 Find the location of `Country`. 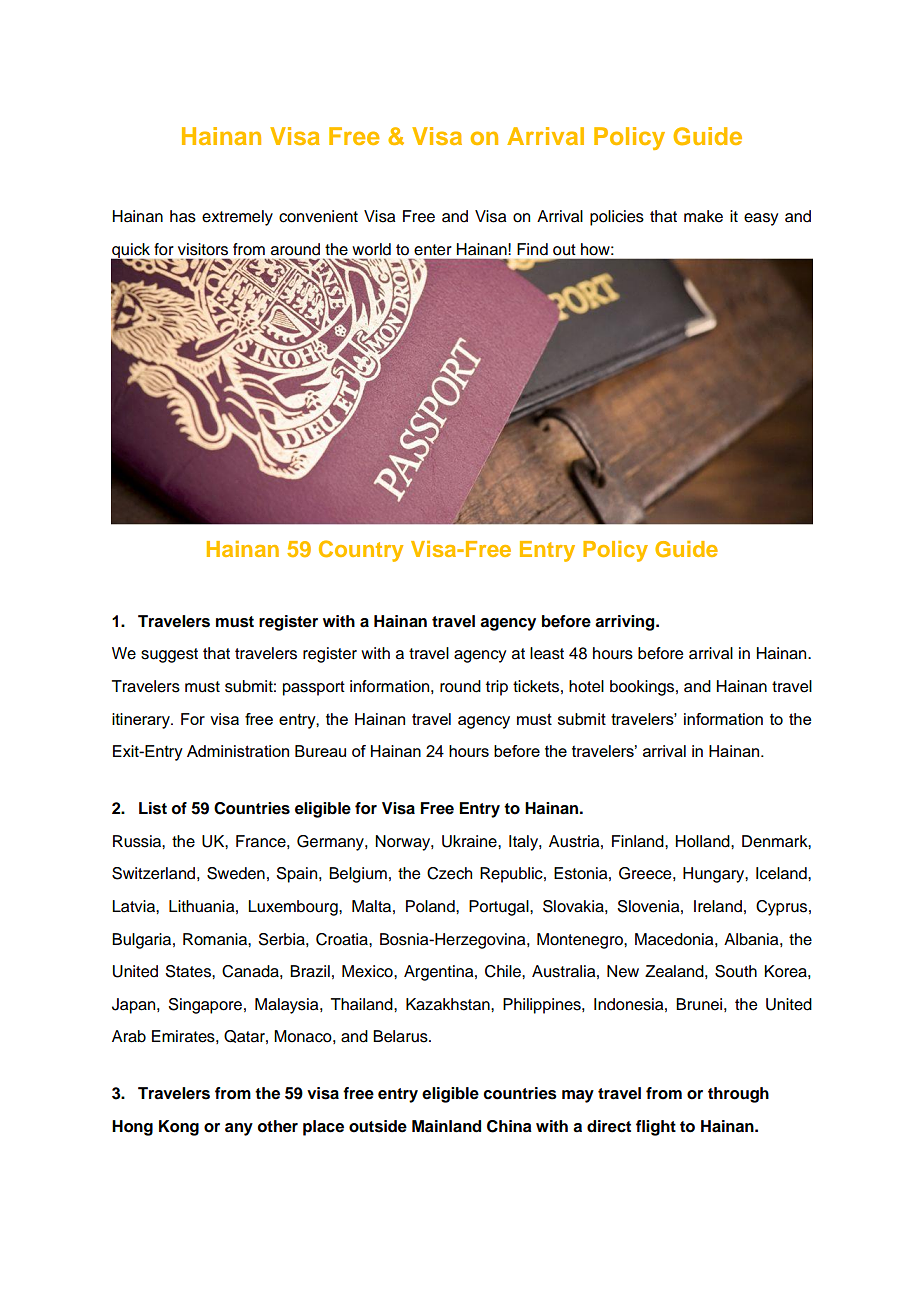

Country is located at coordinates (361, 551).
